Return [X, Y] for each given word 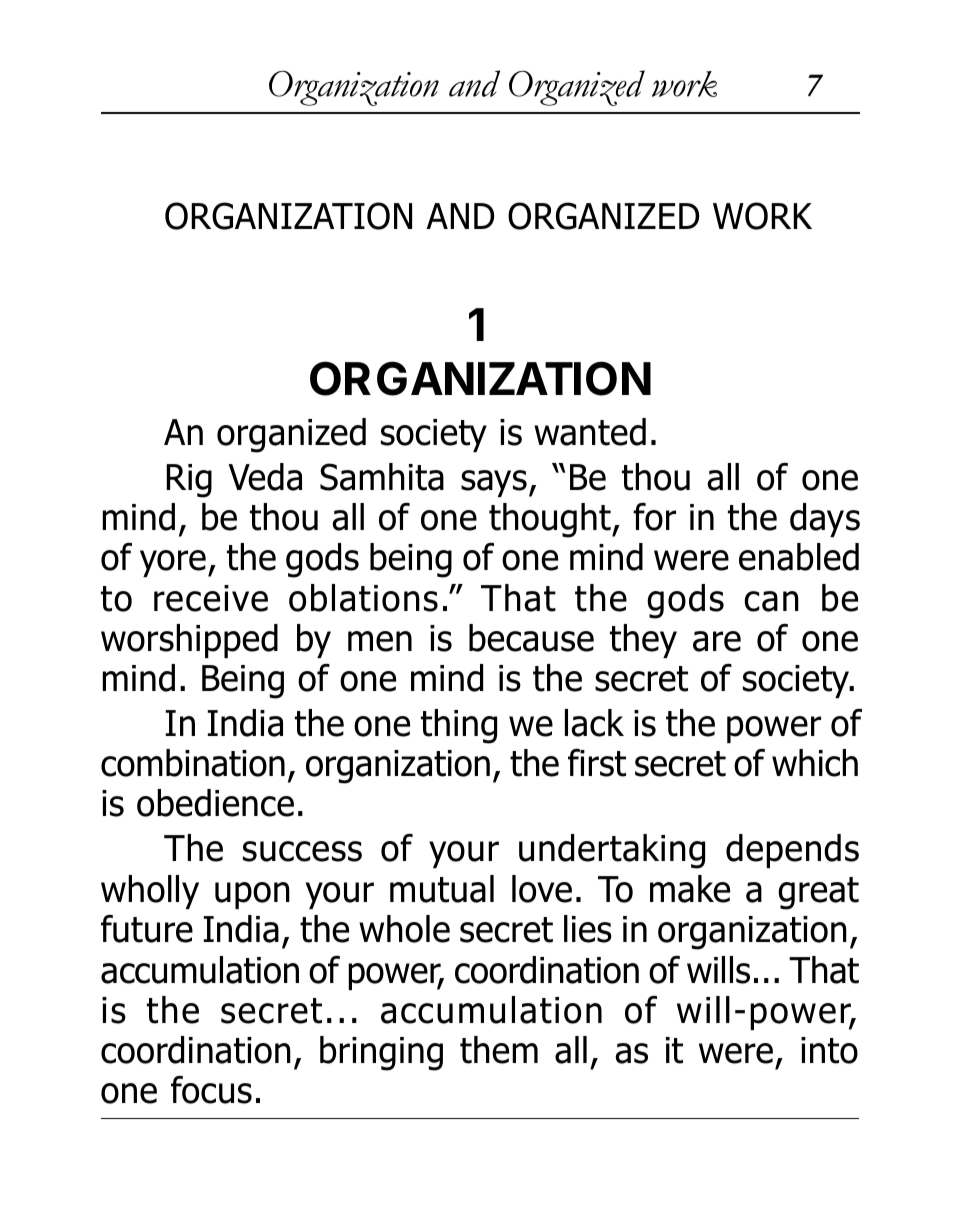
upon [252, 895]
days [825, 520]
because [531, 638]
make [690, 889]
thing [459, 726]
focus [211, 1090]
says [494, 483]
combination [193, 763]
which [815, 763]
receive [211, 598]
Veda [265, 477]
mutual [442, 889]
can [771, 601]
